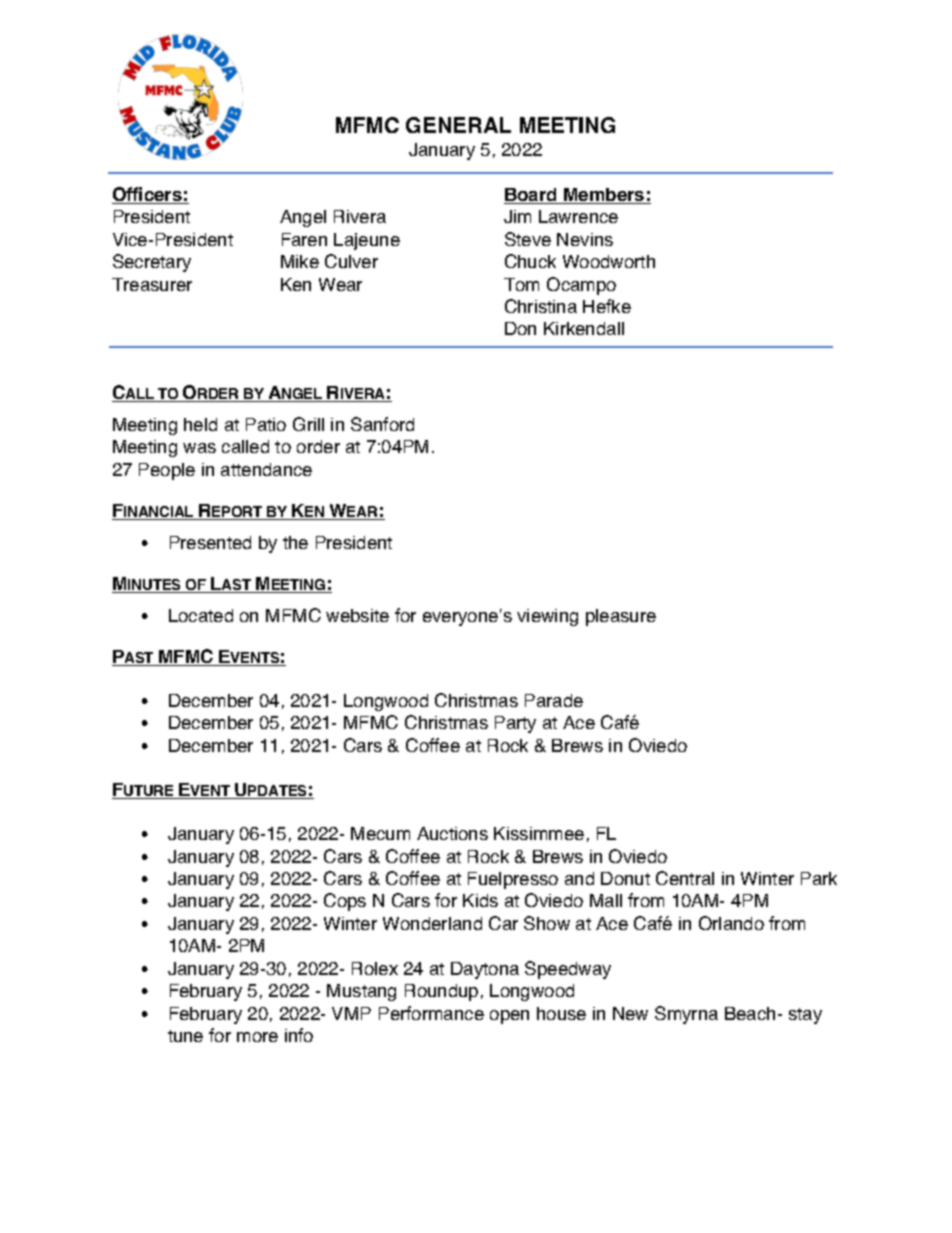 This screenshot has width=952, height=1233. I want to click on viewing, so click(547, 617).
